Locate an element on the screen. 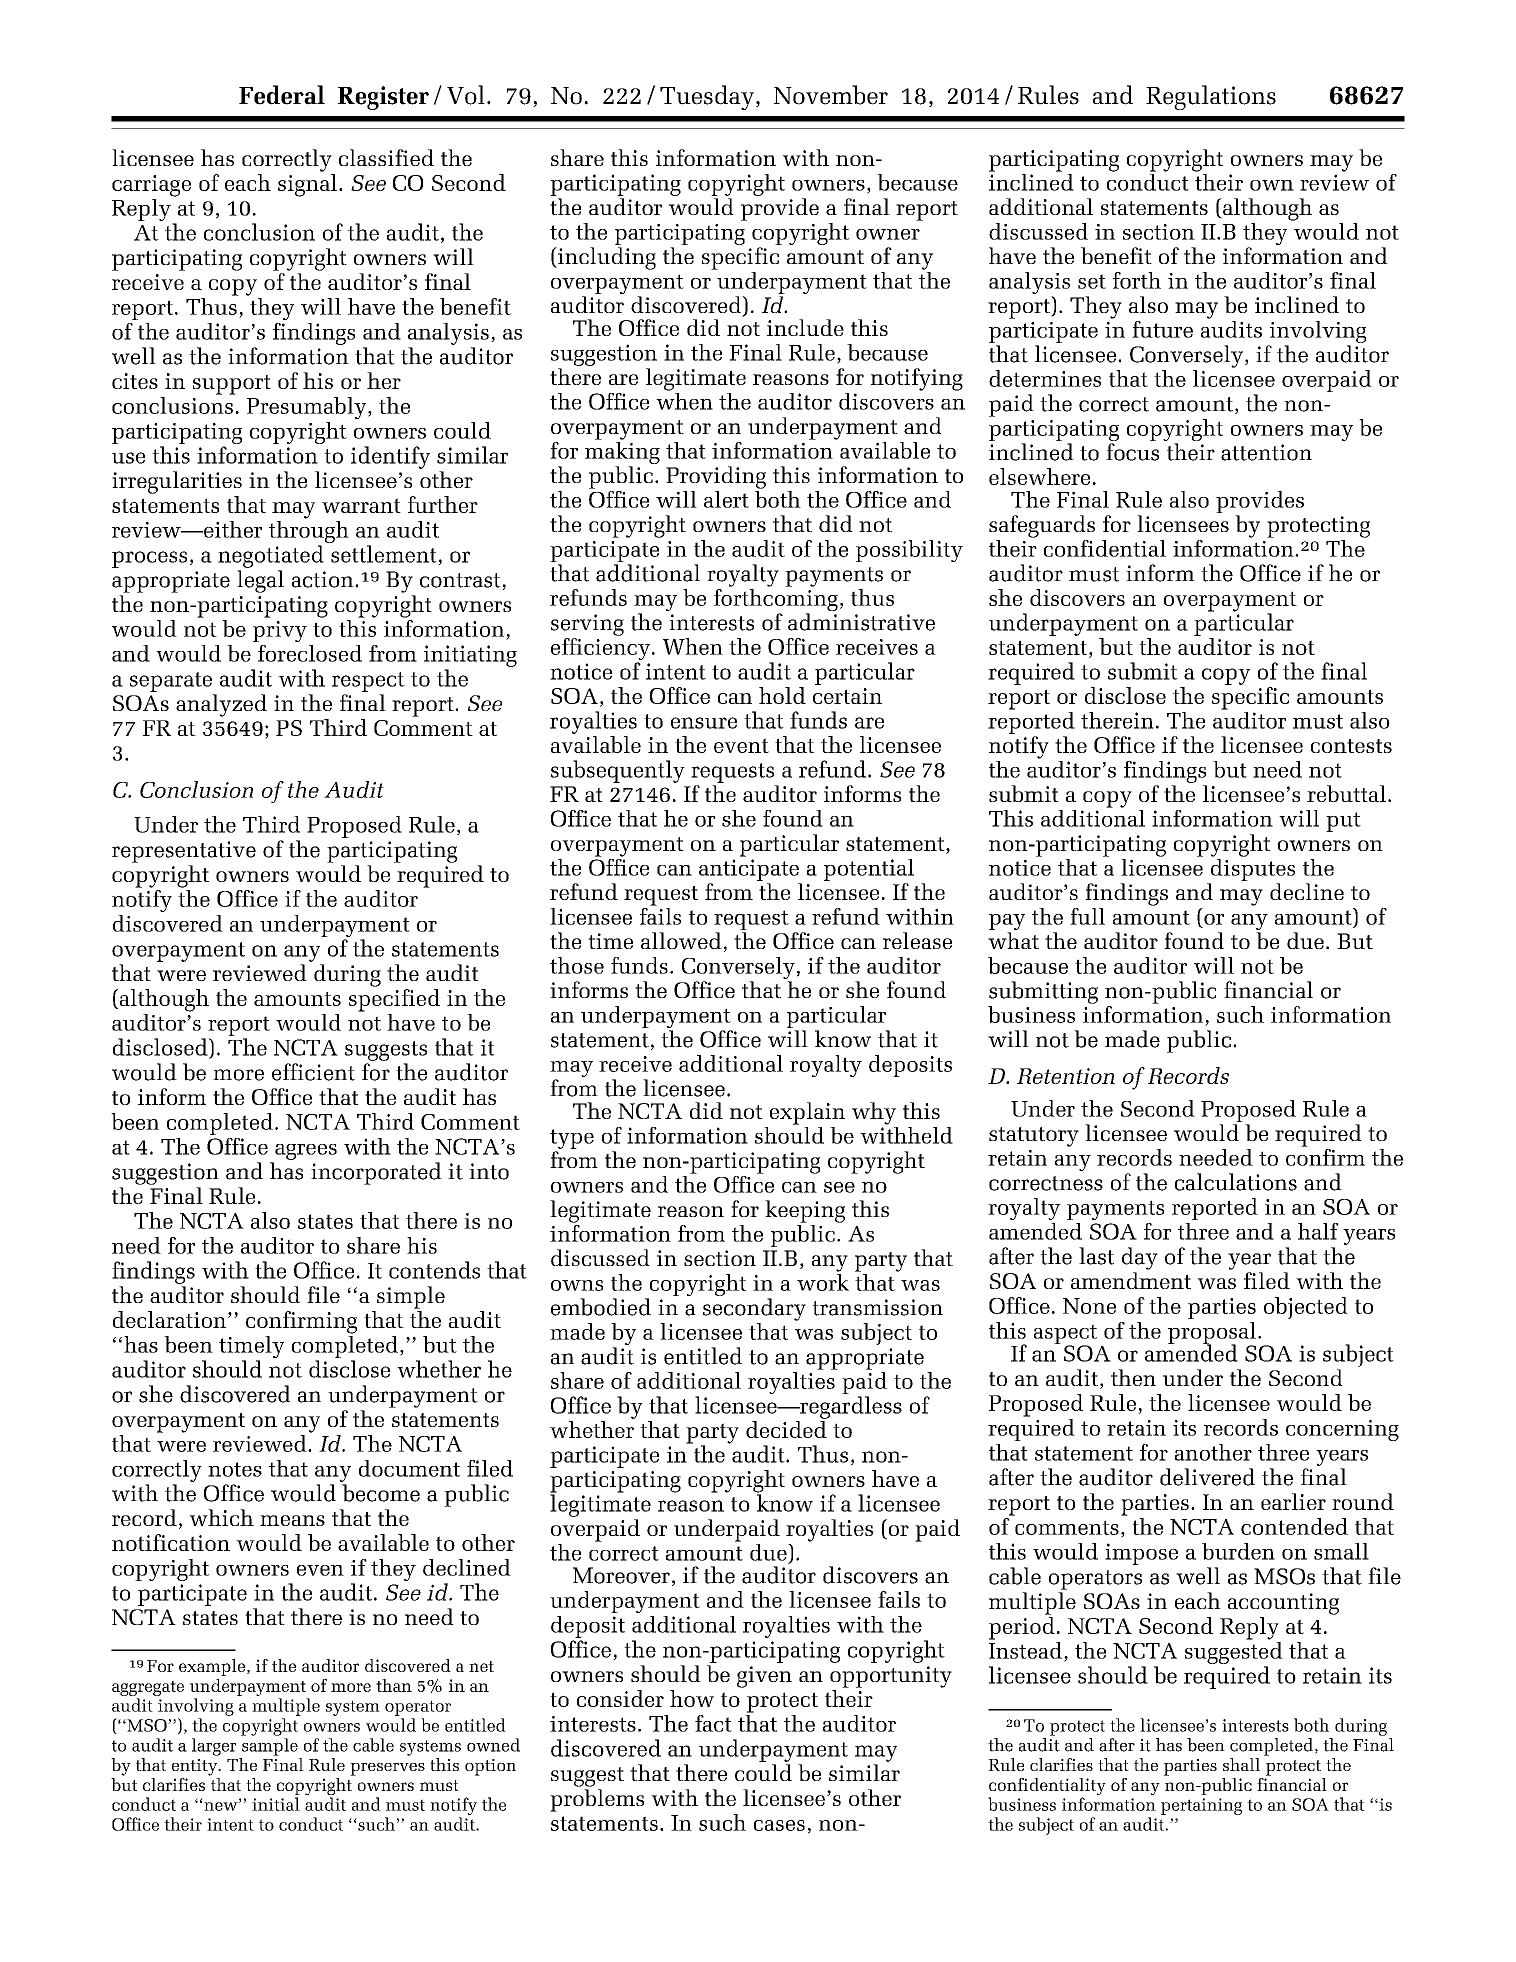 This screenshot has width=1516, height=1962. sample is located at coordinates (270, 1747).
